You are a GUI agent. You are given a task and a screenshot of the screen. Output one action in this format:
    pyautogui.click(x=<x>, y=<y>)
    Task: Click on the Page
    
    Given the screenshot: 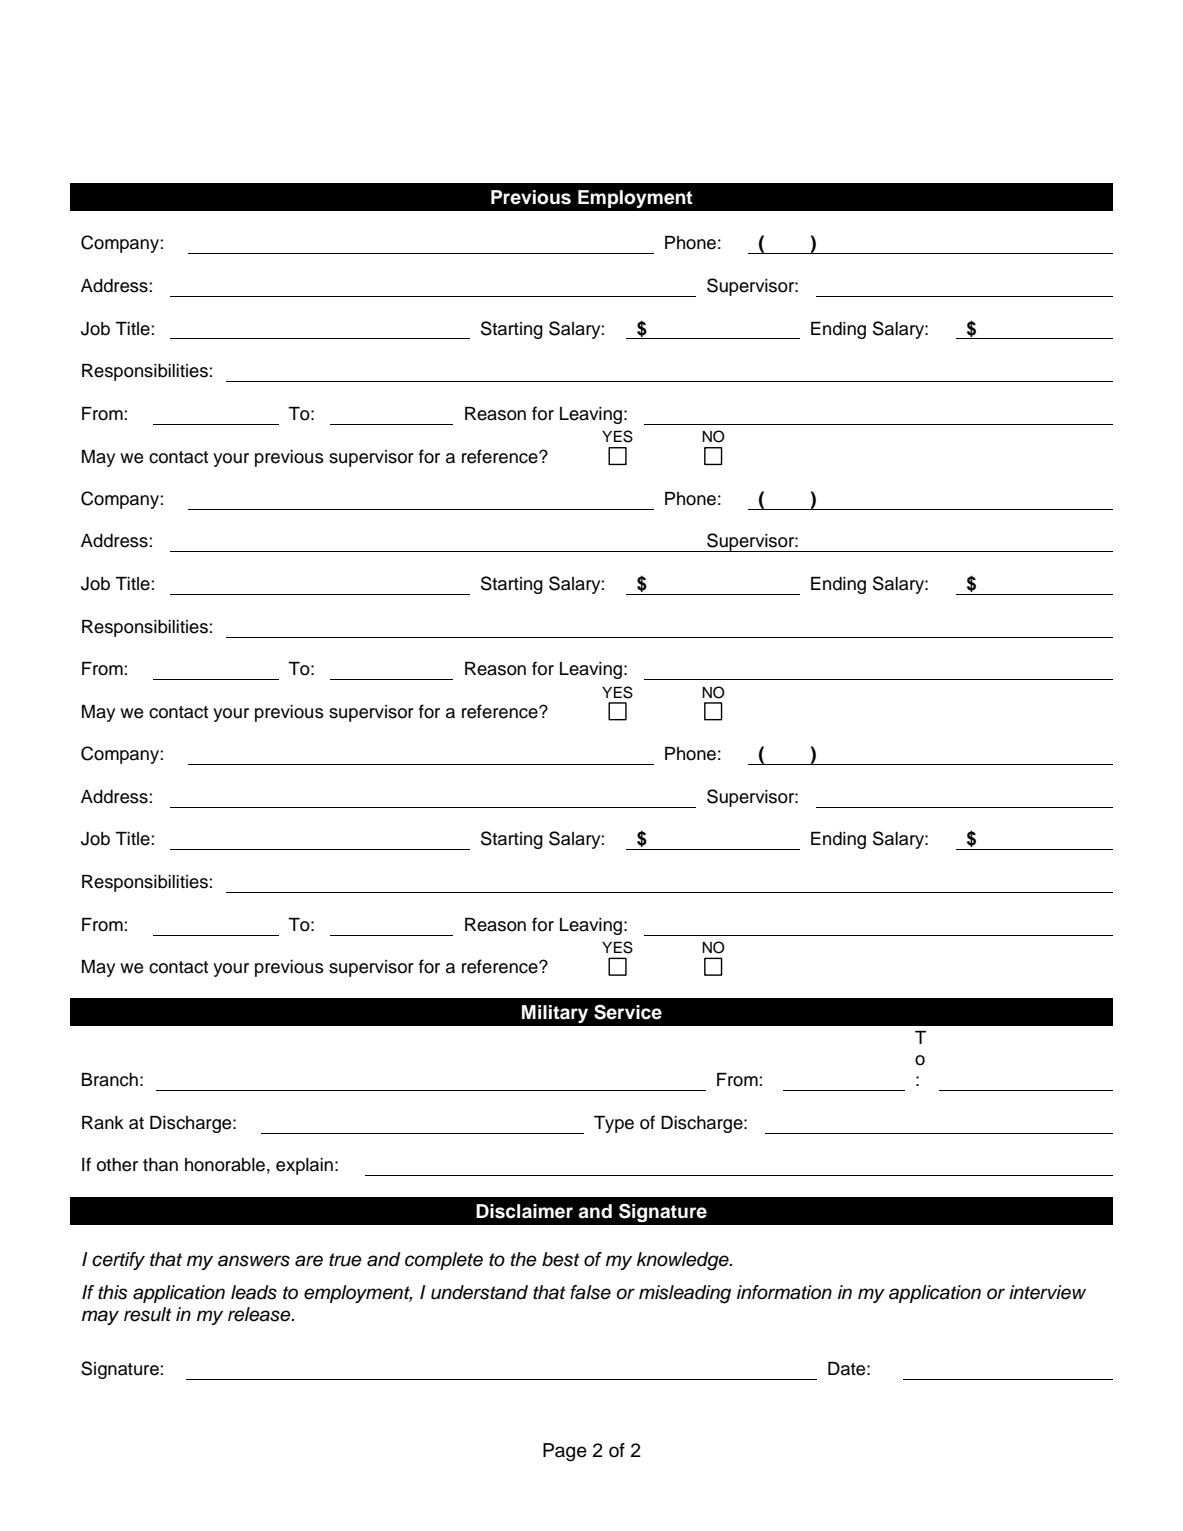 What is the action you would take?
    pyautogui.click(x=565, y=1452)
